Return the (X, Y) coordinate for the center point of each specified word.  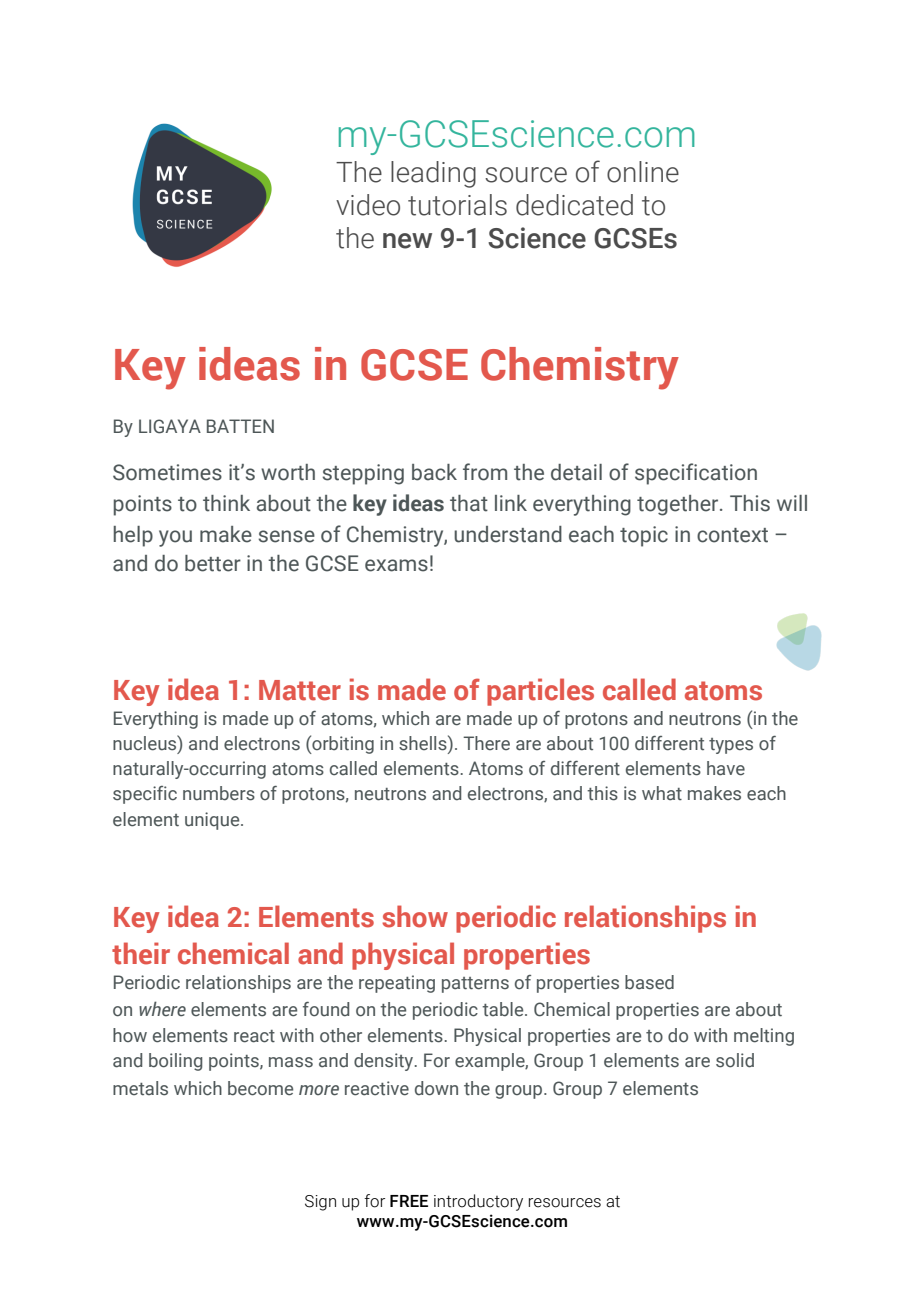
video (368, 205)
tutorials (457, 205)
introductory (478, 1202)
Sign (320, 1203)
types (731, 746)
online (643, 172)
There (486, 743)
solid (735, 1060)
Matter (300, 690)
